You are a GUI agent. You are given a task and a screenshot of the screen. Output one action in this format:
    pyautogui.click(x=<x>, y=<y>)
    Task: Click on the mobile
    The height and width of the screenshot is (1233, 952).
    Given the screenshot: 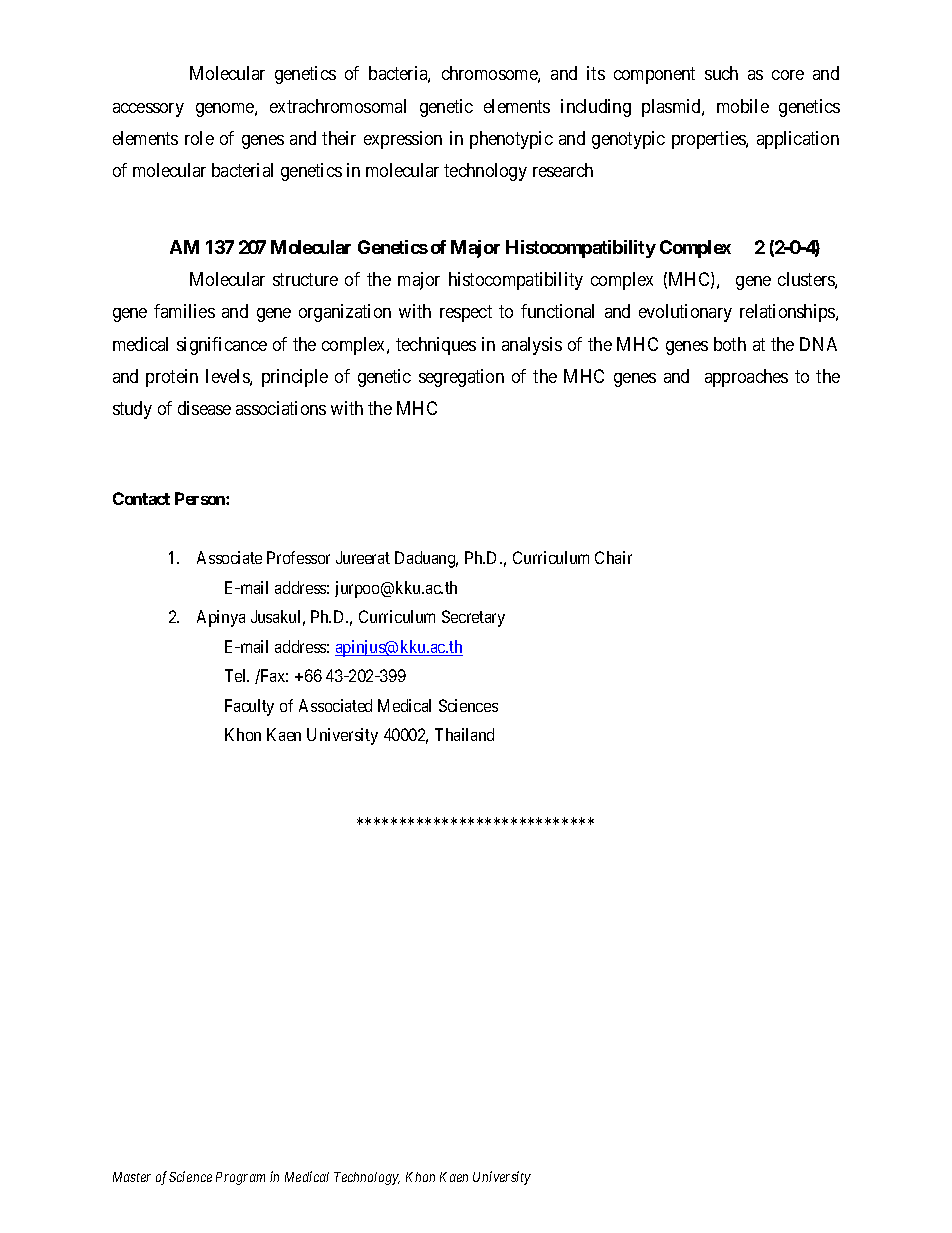 What is the action you would take?
    pyautogui.click(x=743, y=106)
